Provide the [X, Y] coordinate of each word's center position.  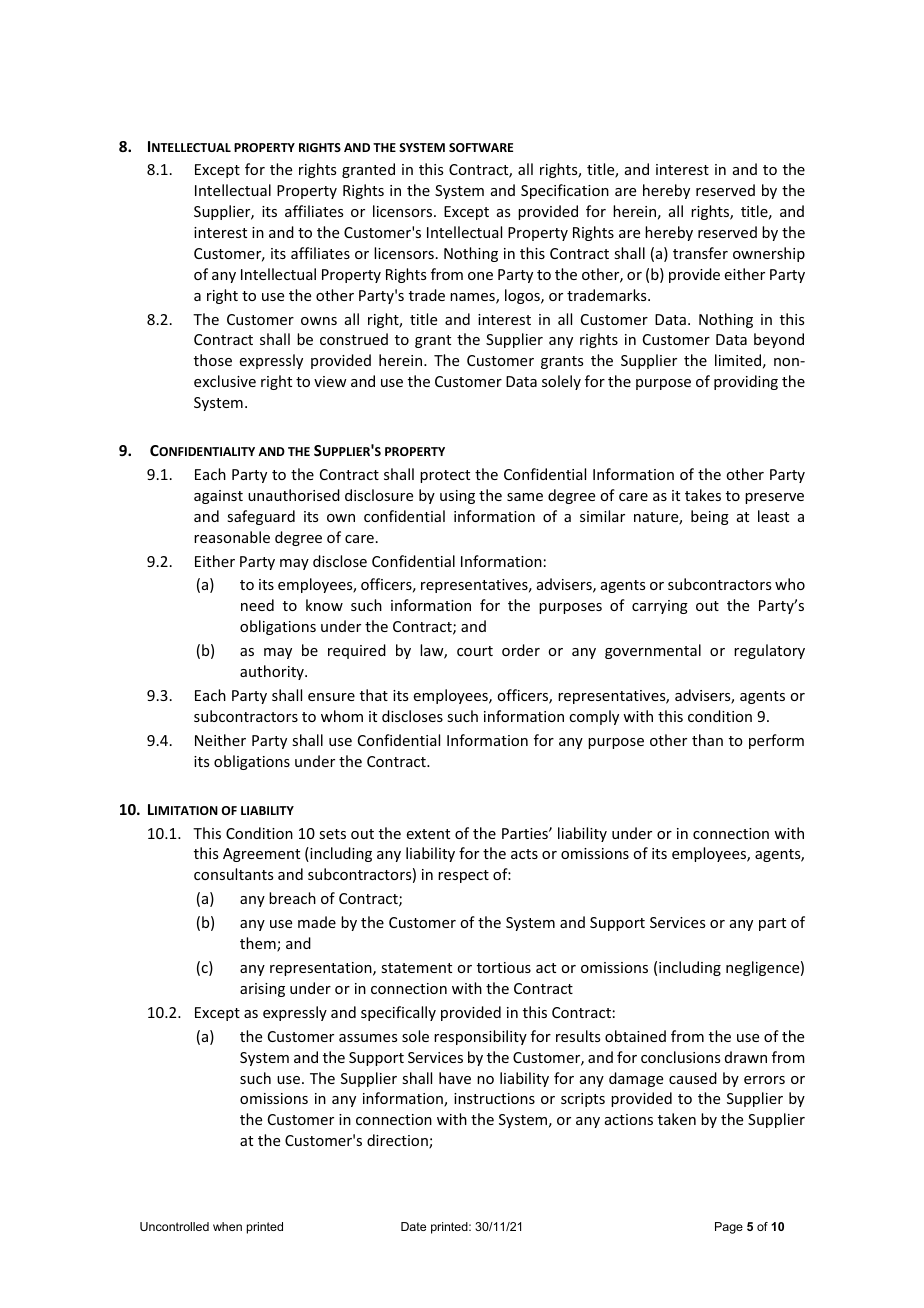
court [475, 651]
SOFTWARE [481, 147]
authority [273, 672]
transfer [700, 253]
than [707, 740]
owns [319, 321]
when [227, 1226]
